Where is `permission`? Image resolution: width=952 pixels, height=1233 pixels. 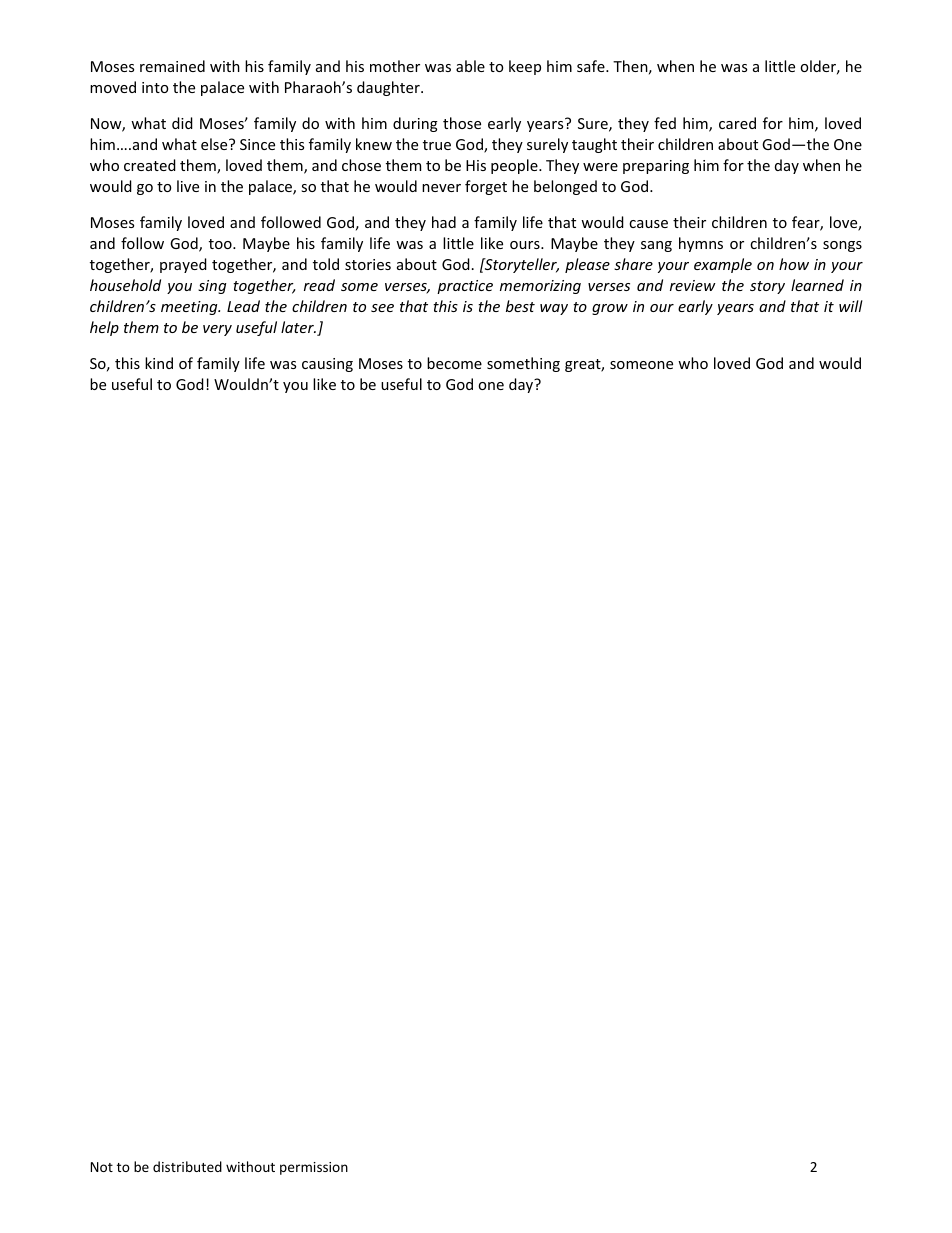
permission is located at coordinates (314, 1168).
